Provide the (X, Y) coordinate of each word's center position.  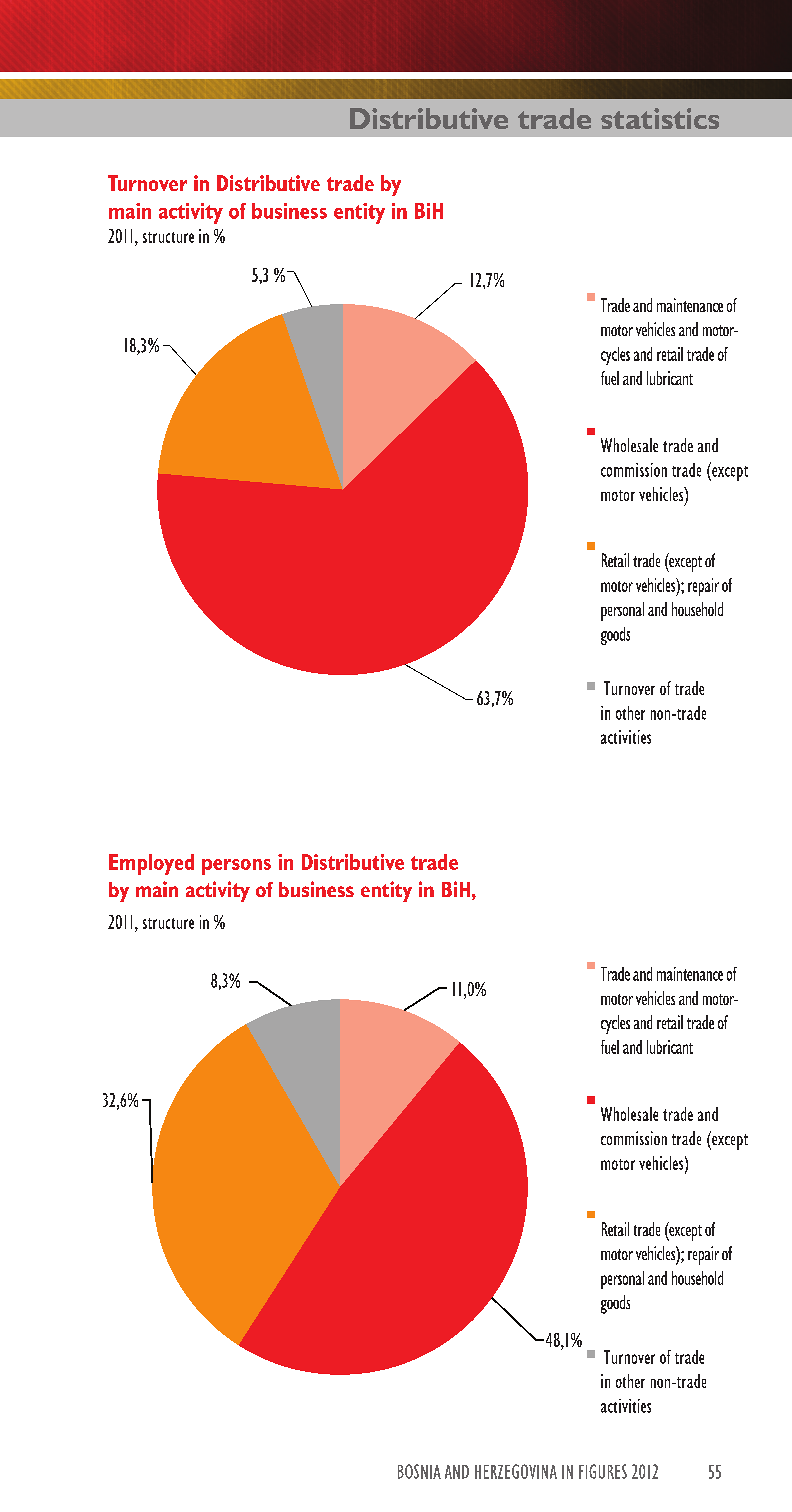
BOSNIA (419, 1471)
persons (236, 867)
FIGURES (603, 1471)
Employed (151, 864)
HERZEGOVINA (516, 1471)
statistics (660, 118)
